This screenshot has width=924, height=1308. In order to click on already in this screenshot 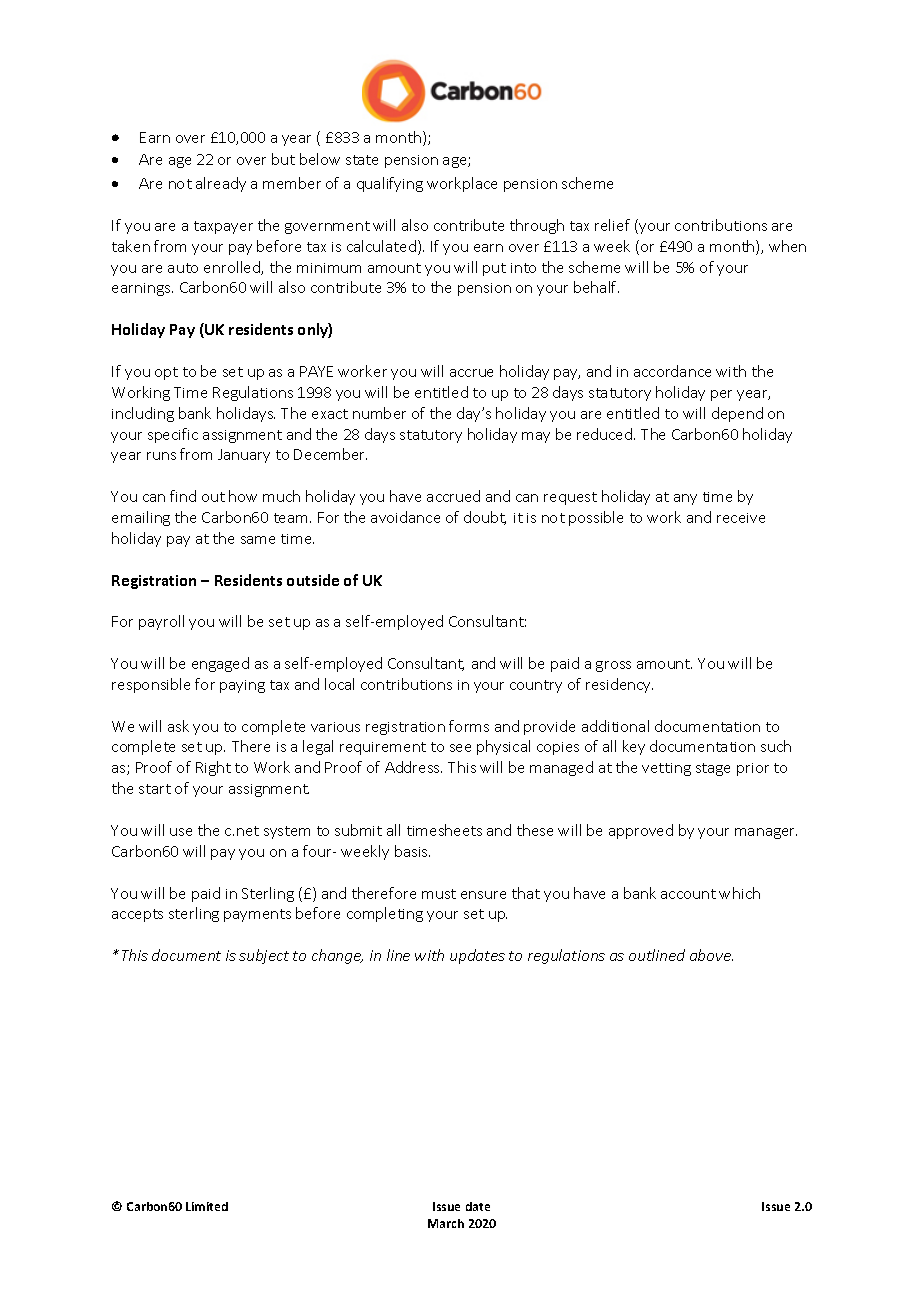, I will do `click(221, 184)`.
